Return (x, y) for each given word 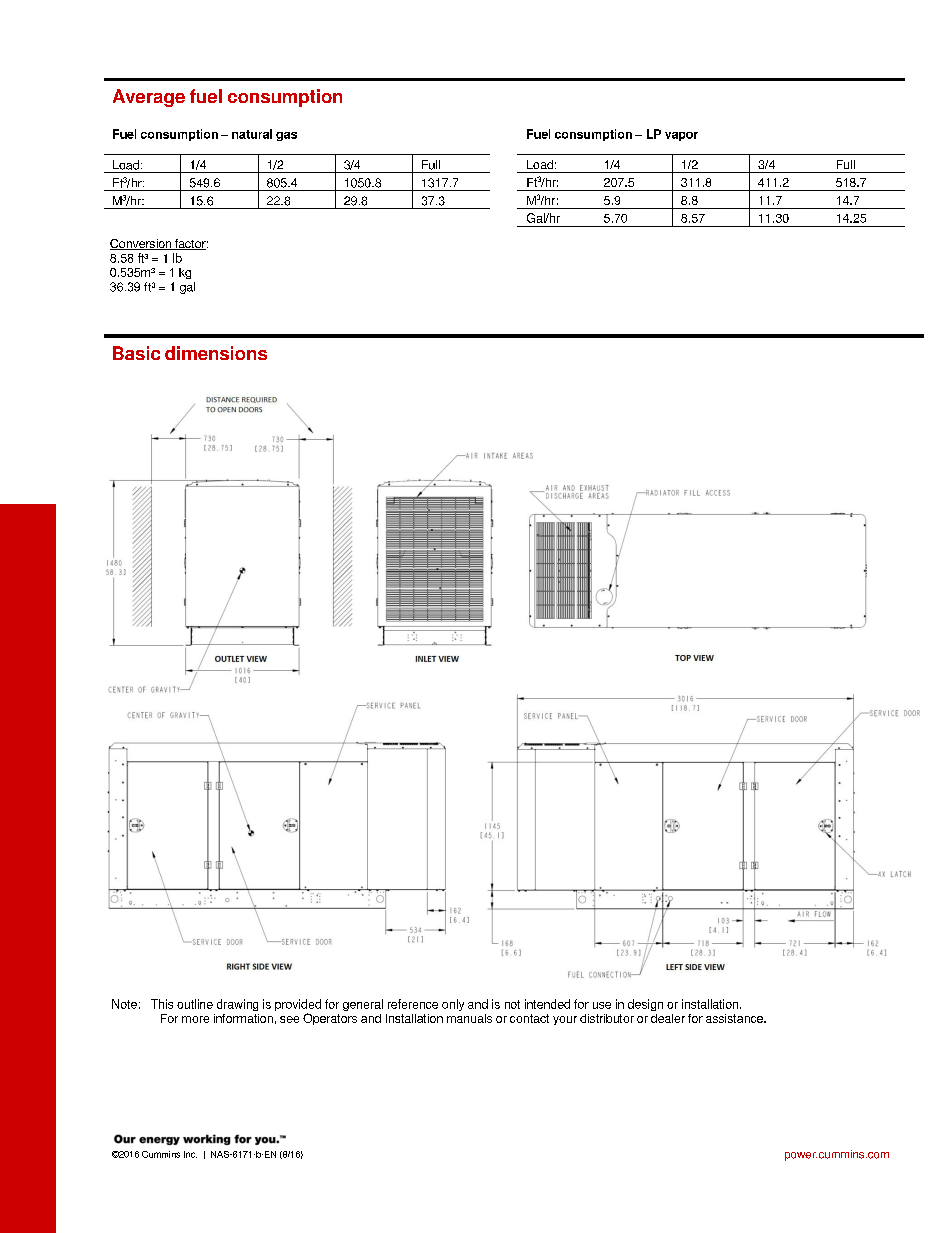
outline (195, 1004)
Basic (136, 353)
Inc (190, 1154)
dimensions (216, 353)
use (602, 1005)
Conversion (141, 244)
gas (286, 136)
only (453, 1005)
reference (413, 1004)
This (162, 1004)
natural (252, 134)
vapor (681, 136)
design (645, 1005)
